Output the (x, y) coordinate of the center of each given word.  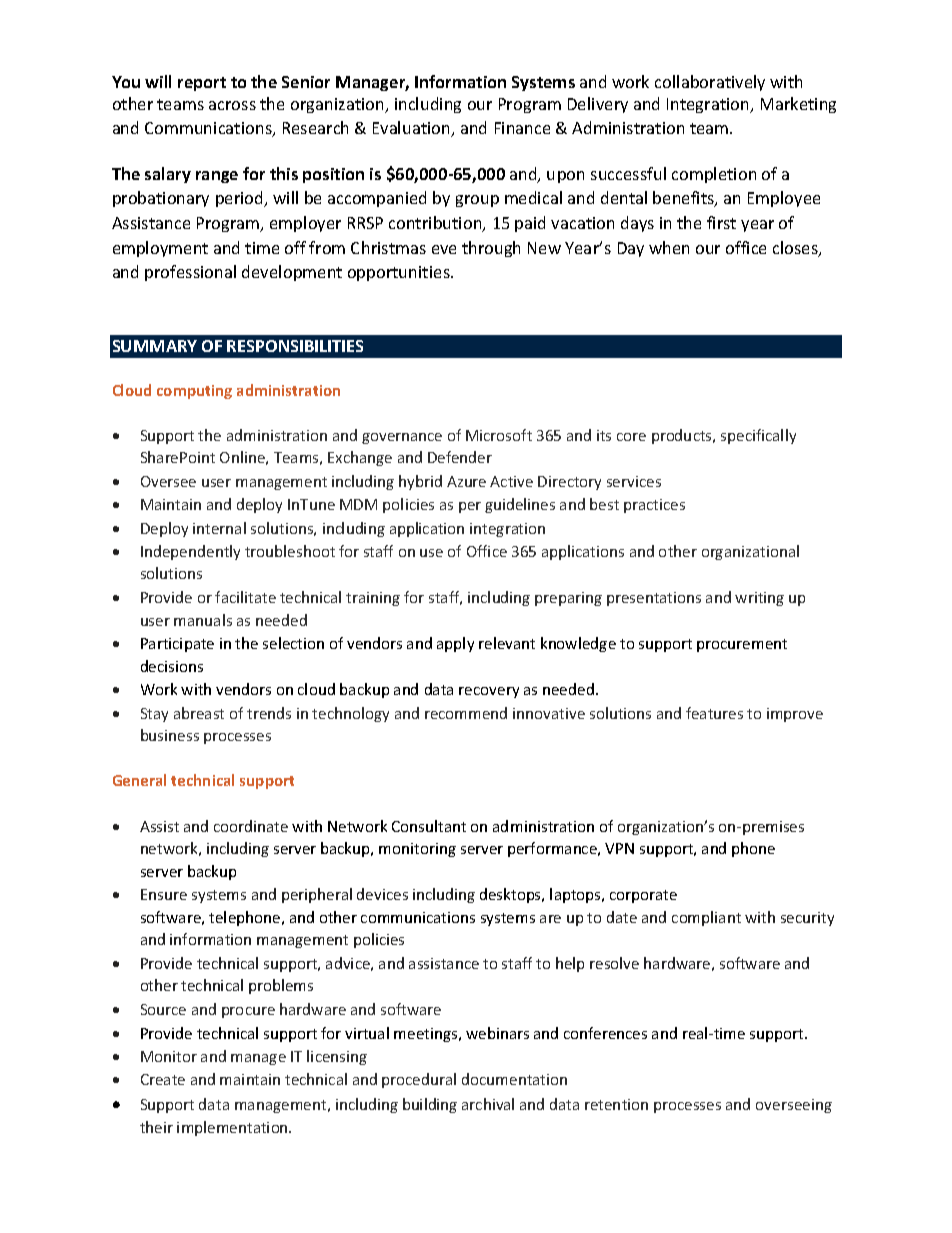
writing (759, 599)
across (232, 105)
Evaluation (413, 129)
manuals (203, 620)
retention (616, 1104)
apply (455, 644)
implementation (233, 1128)
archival (488, 1104)
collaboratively (710, 83)
